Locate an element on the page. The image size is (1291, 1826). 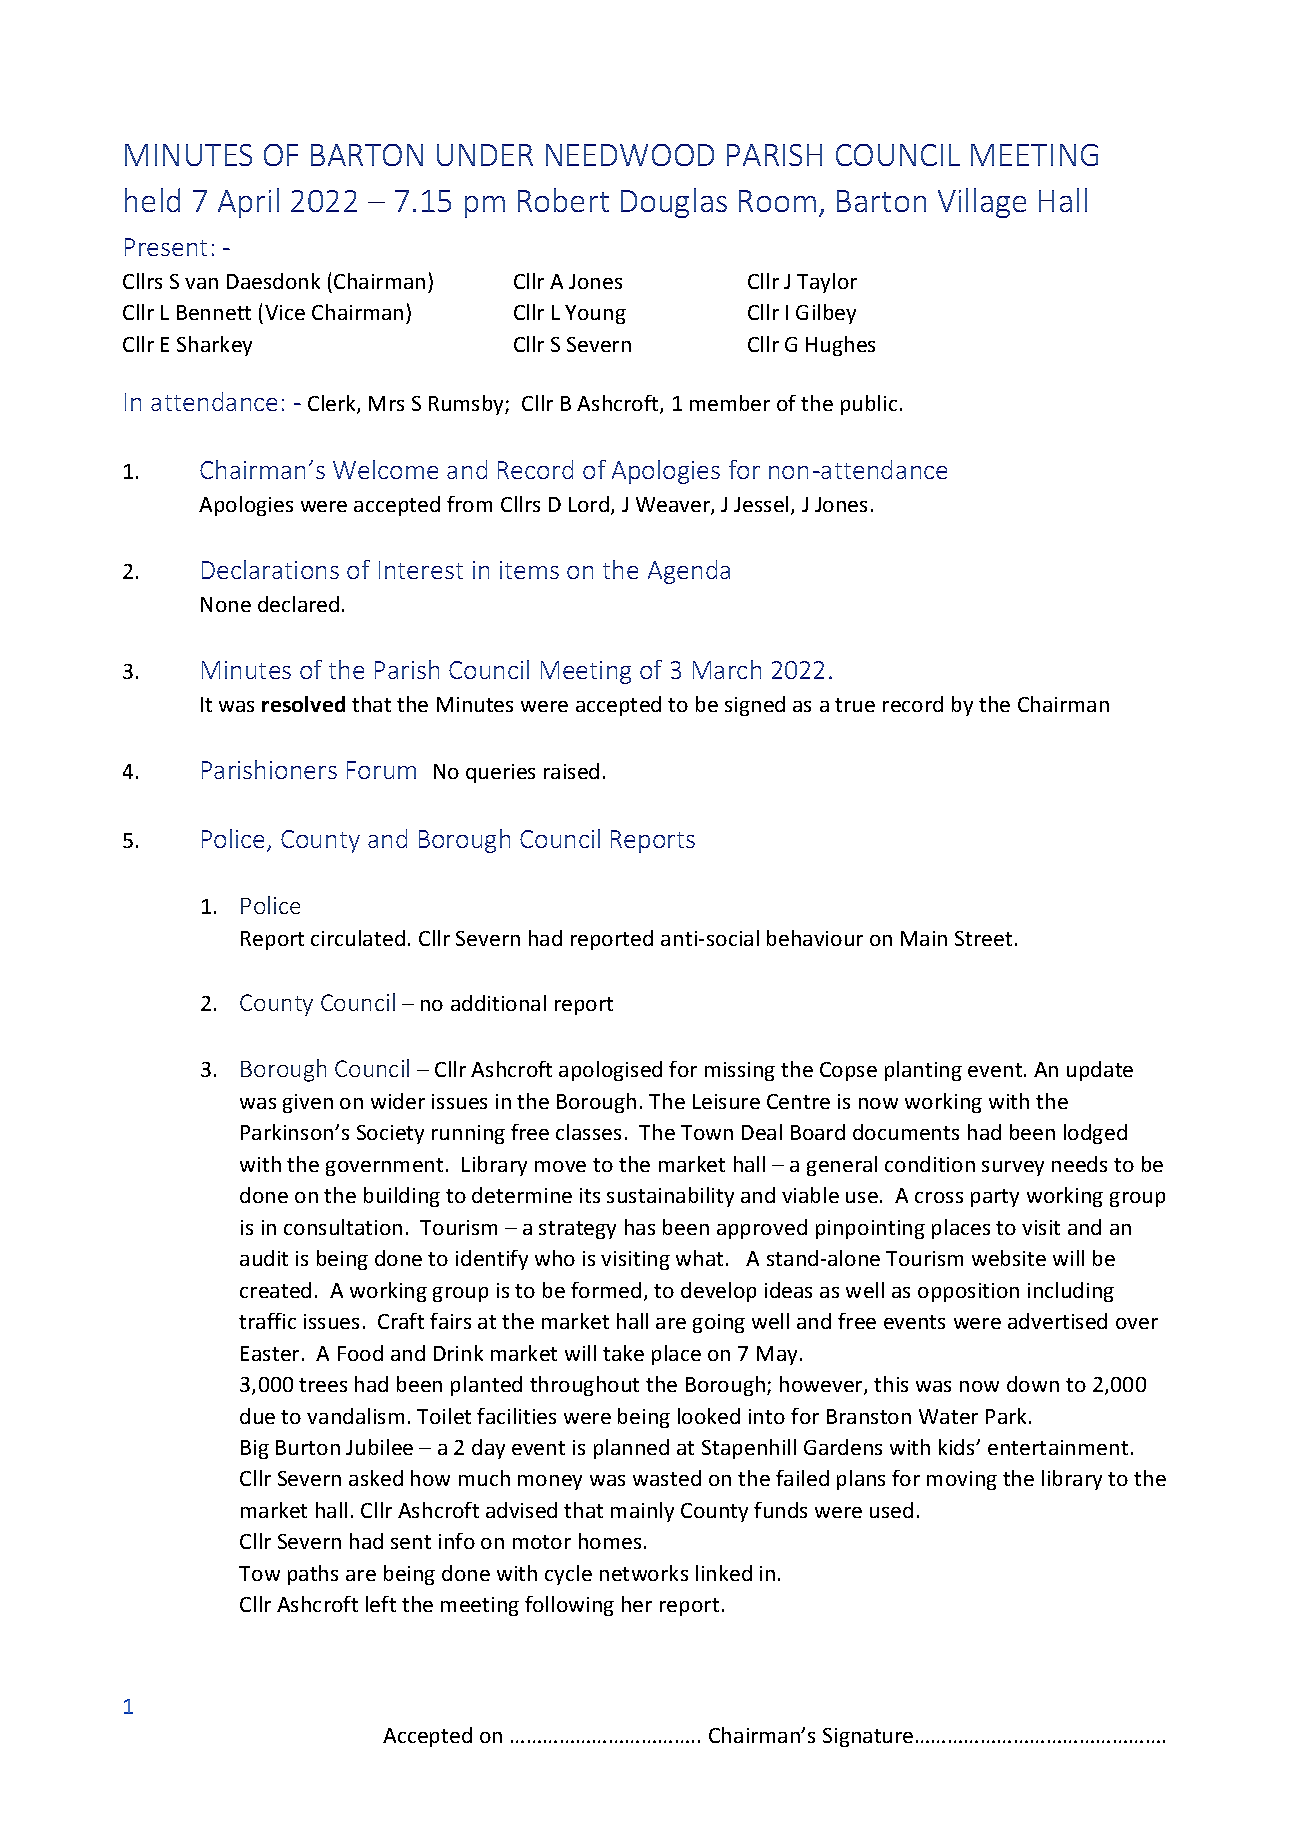
party is located at coordinates (995, 1198).
